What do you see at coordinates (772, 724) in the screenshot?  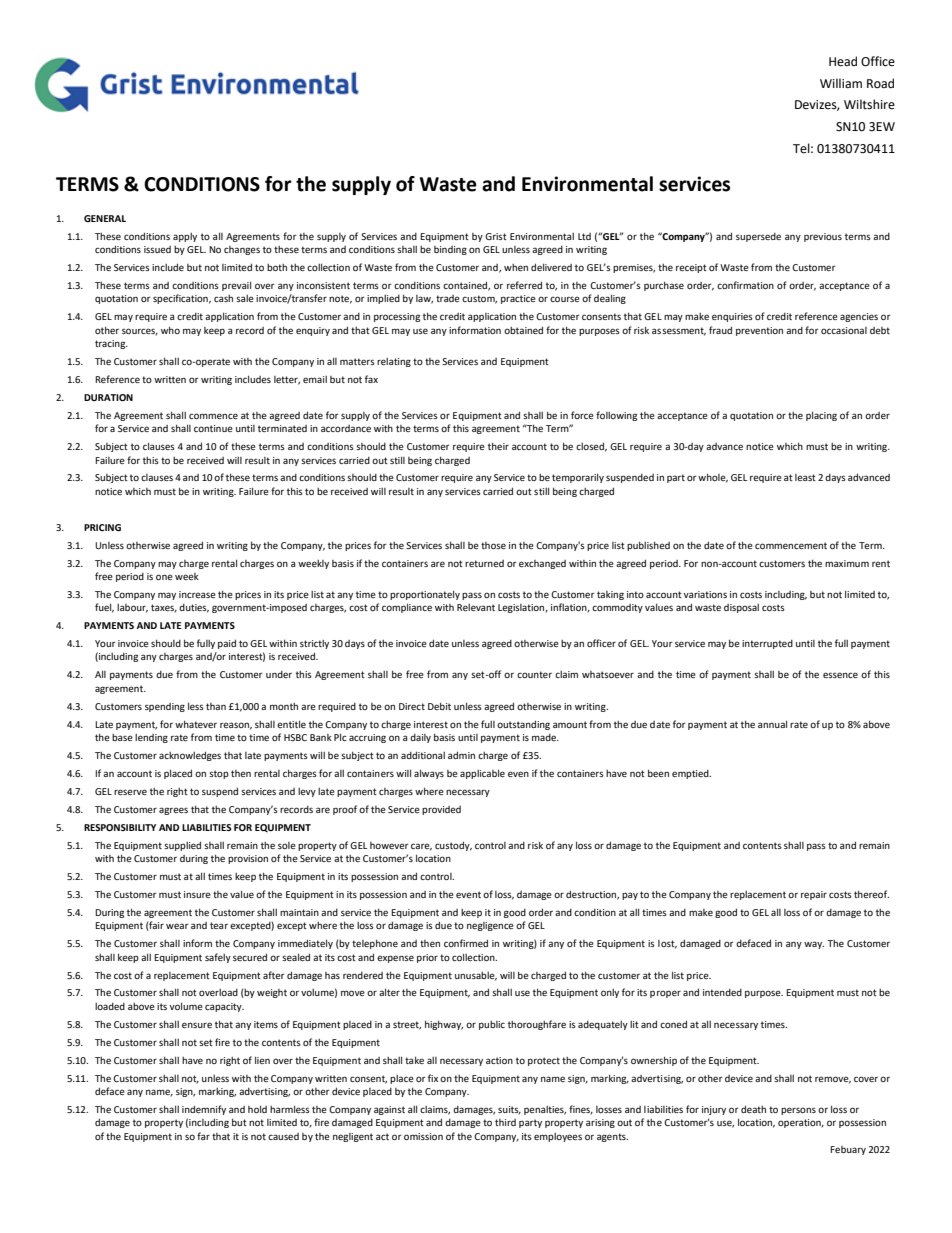 I see `annual` at bounding box center [772, 724].
